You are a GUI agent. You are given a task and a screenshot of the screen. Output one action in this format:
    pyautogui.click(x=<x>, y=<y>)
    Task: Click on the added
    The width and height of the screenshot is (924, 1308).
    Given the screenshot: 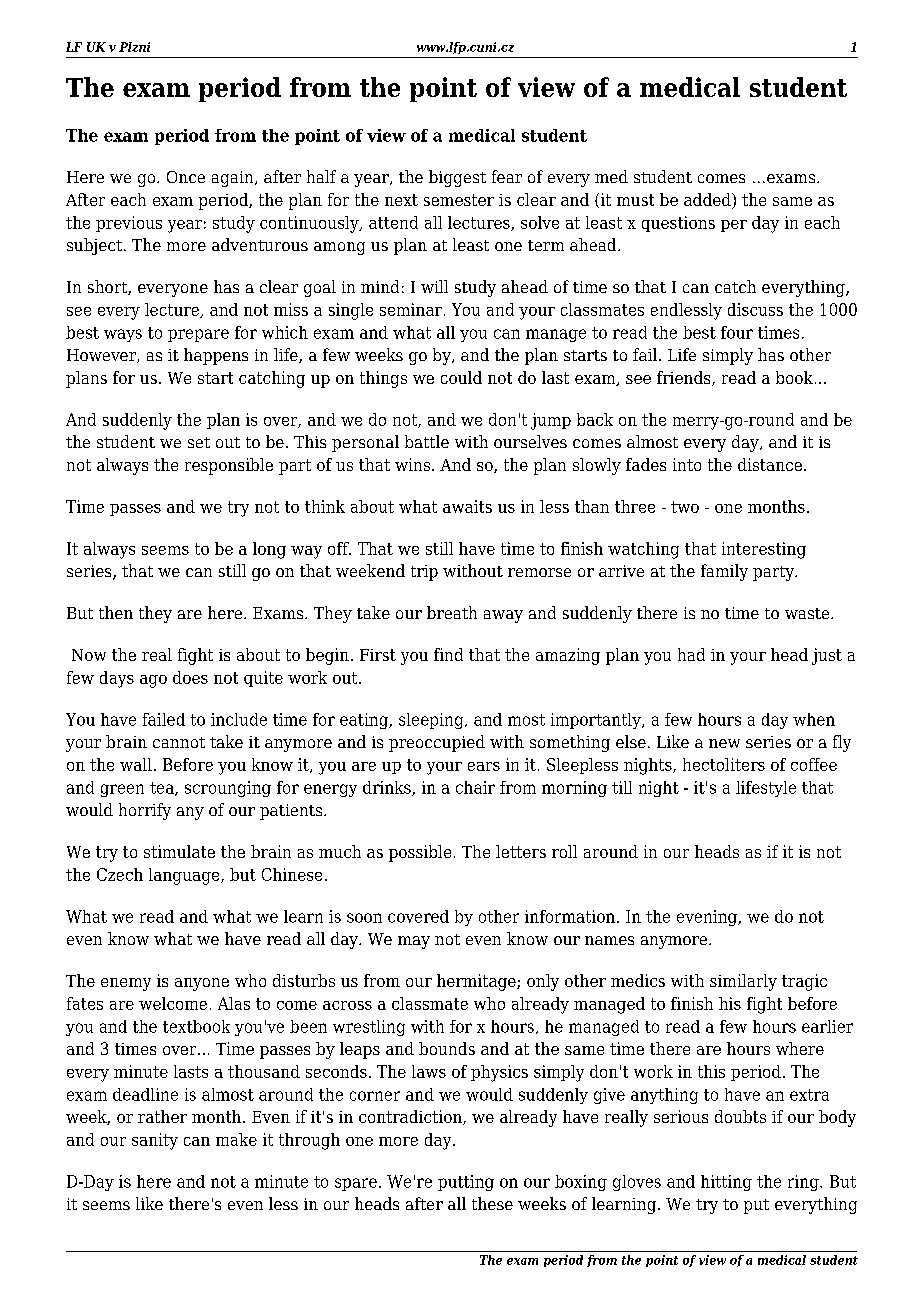 What is the action you would take?
    pyautogui.click(x=708, y=201)
